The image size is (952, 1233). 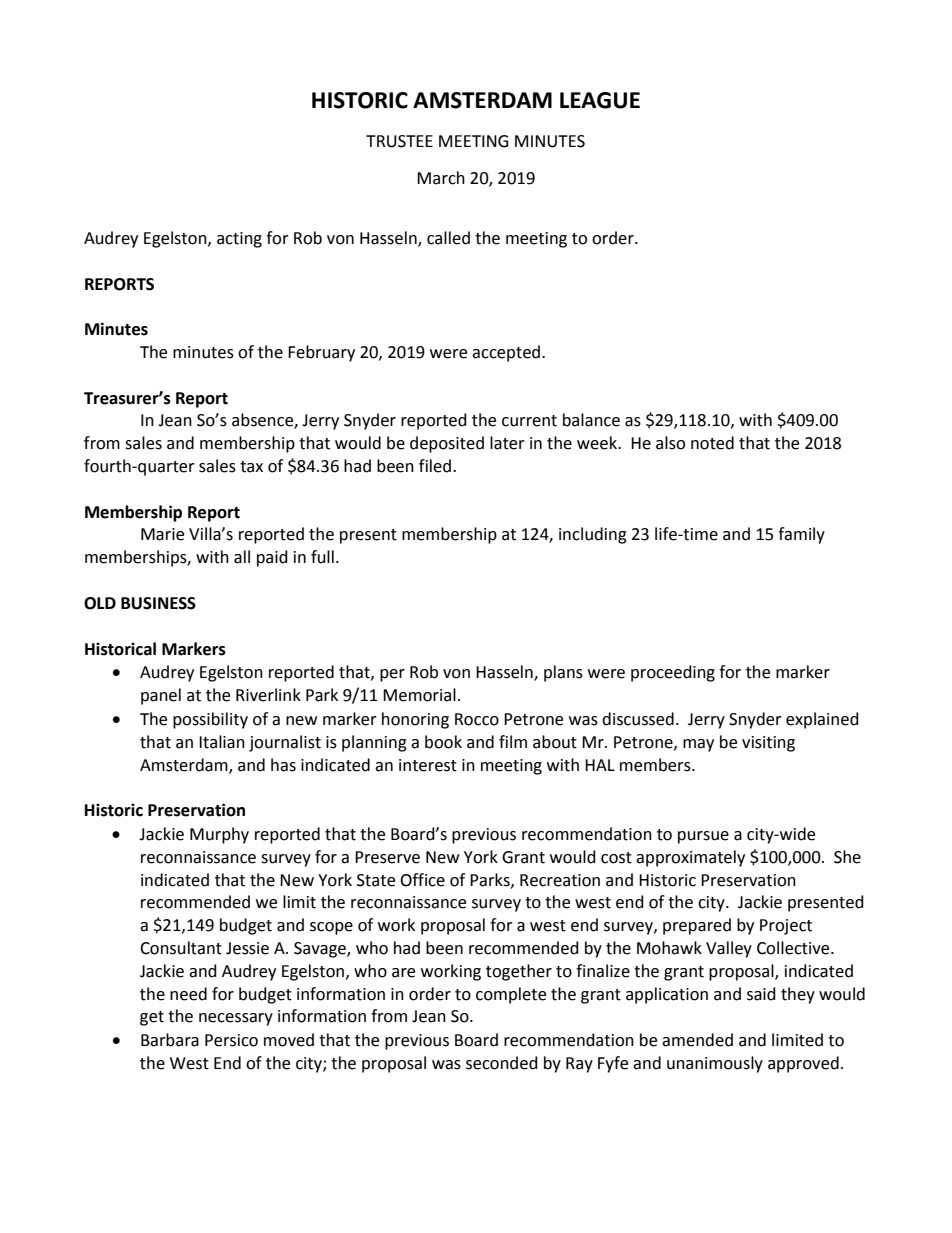 What do you see at coordinates (399, 141) in the screenshot?
I see `TRUSTEE` at bounding box center [399, 141].
